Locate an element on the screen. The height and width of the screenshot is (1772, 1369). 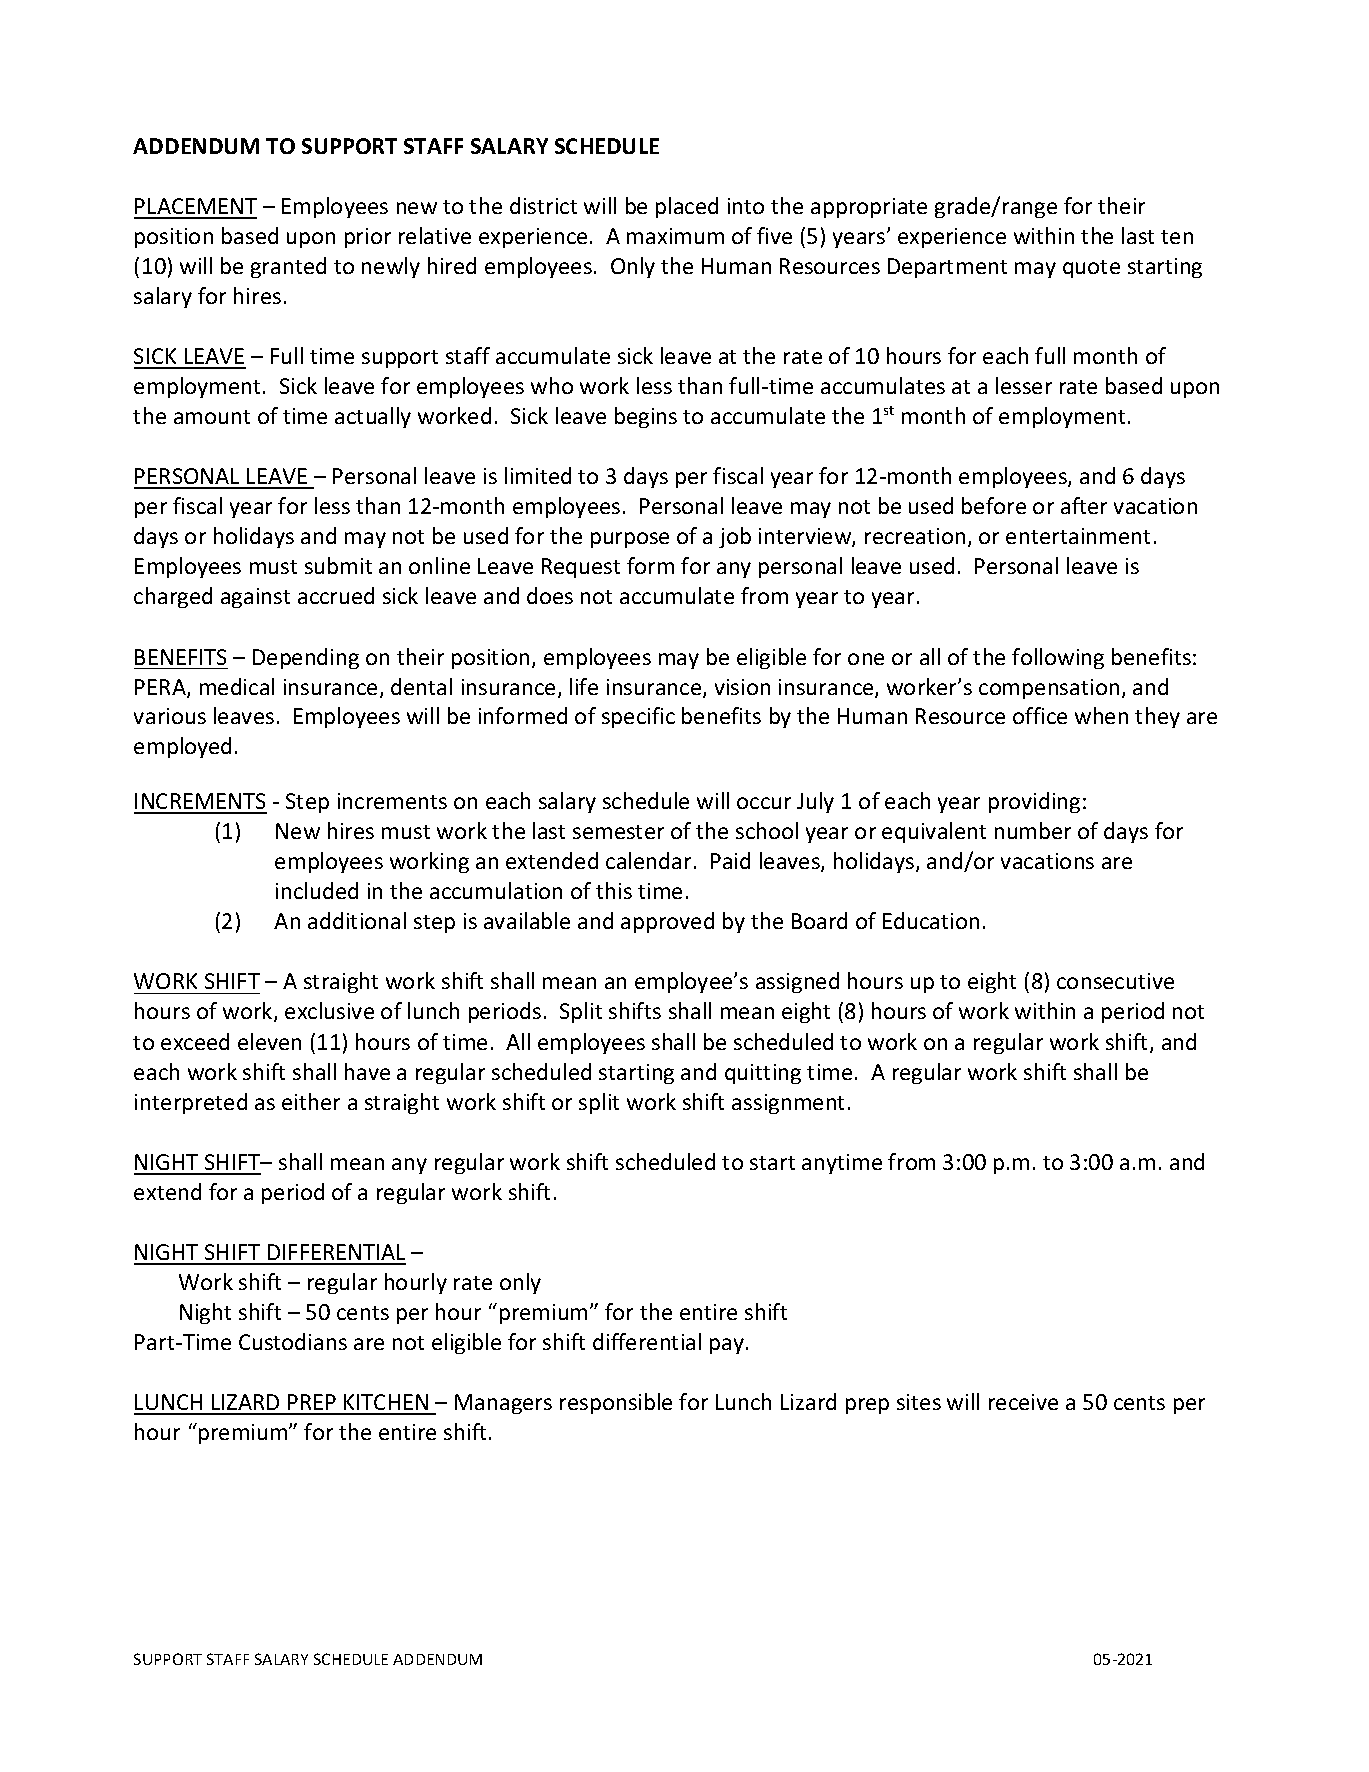
Custodians is located at coordinates (293, 1341).
